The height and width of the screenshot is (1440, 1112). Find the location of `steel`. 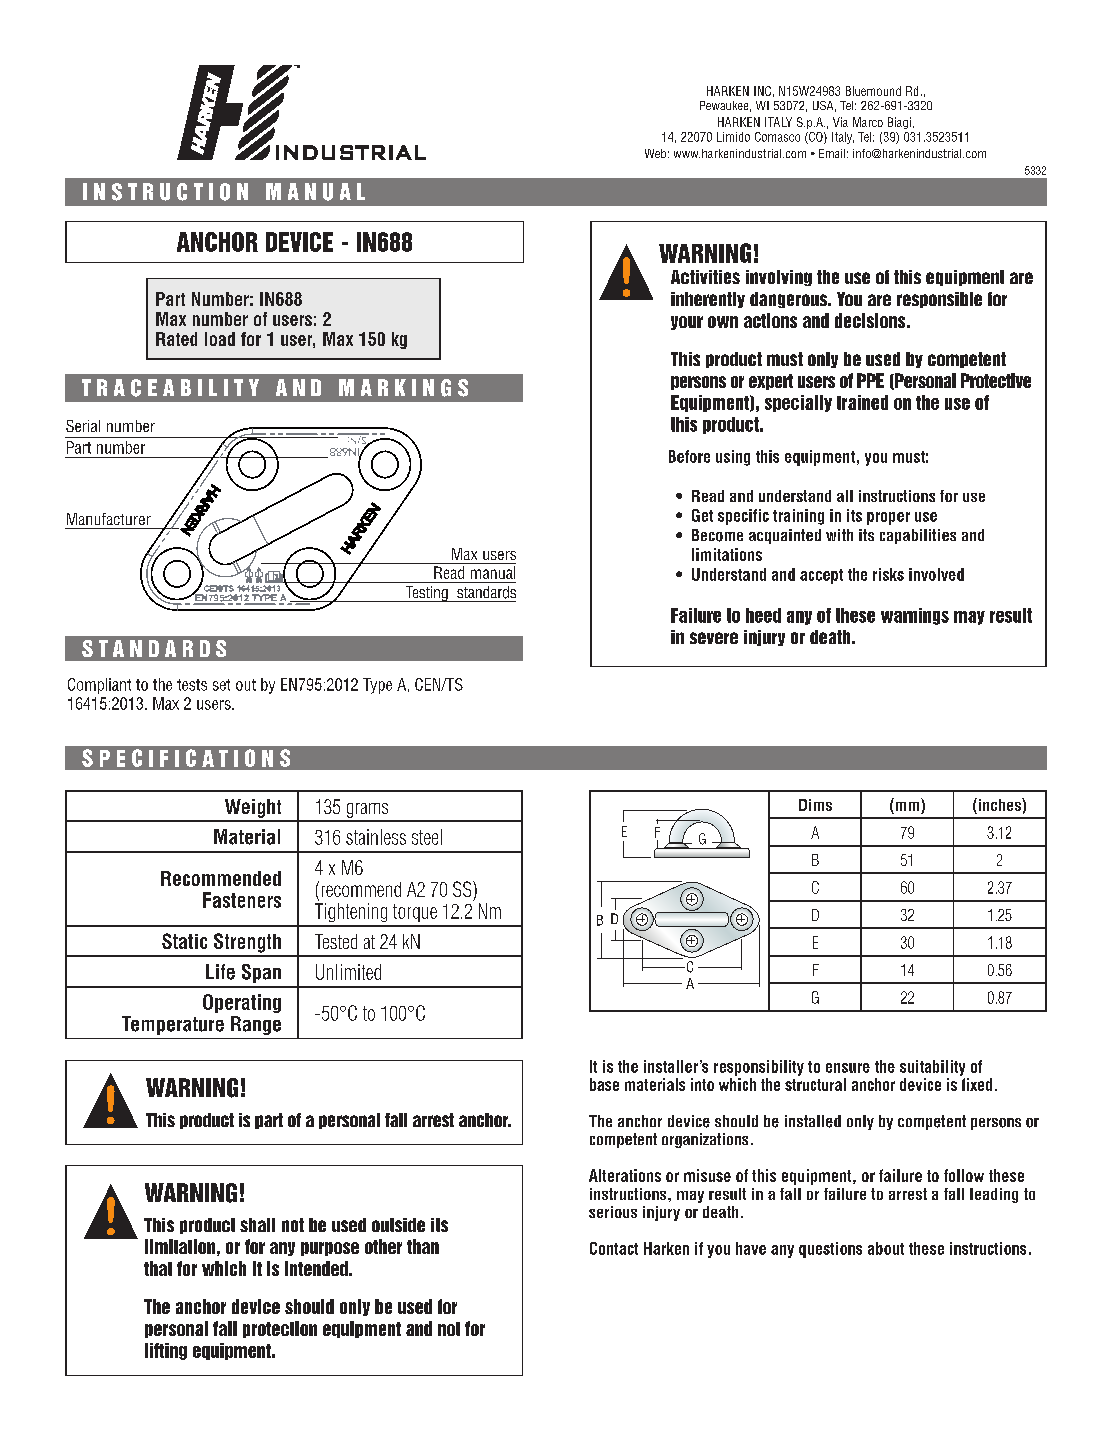

steel is located at coordinates (427, 837).
